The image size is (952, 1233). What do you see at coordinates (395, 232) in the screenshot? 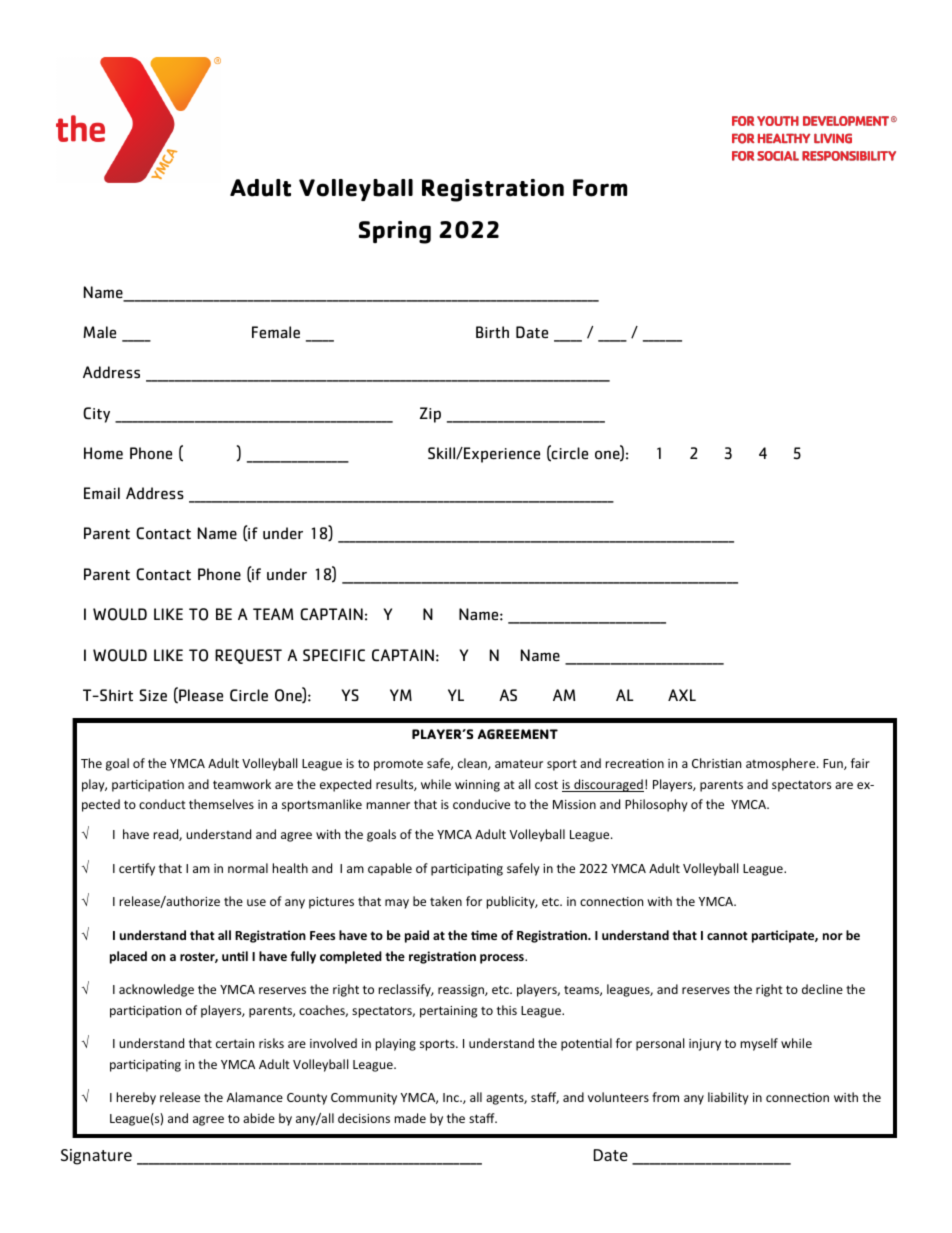
I see `Spring` at bounding box center [395, 232].
